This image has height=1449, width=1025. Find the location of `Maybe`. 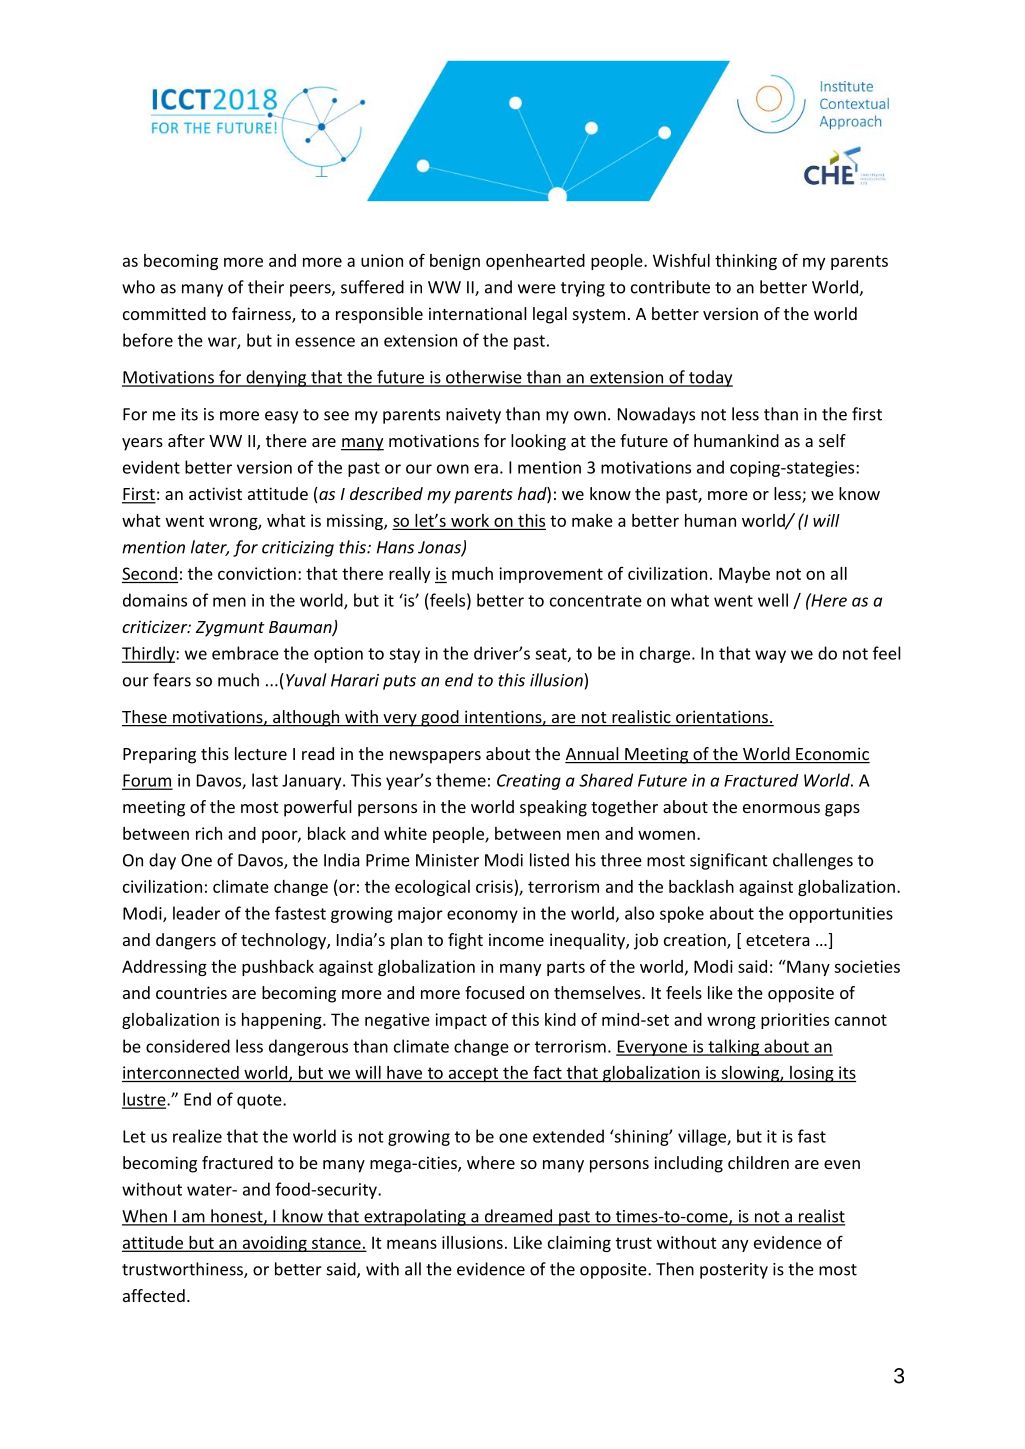

Maybe is located at coordinates (744, 575).
